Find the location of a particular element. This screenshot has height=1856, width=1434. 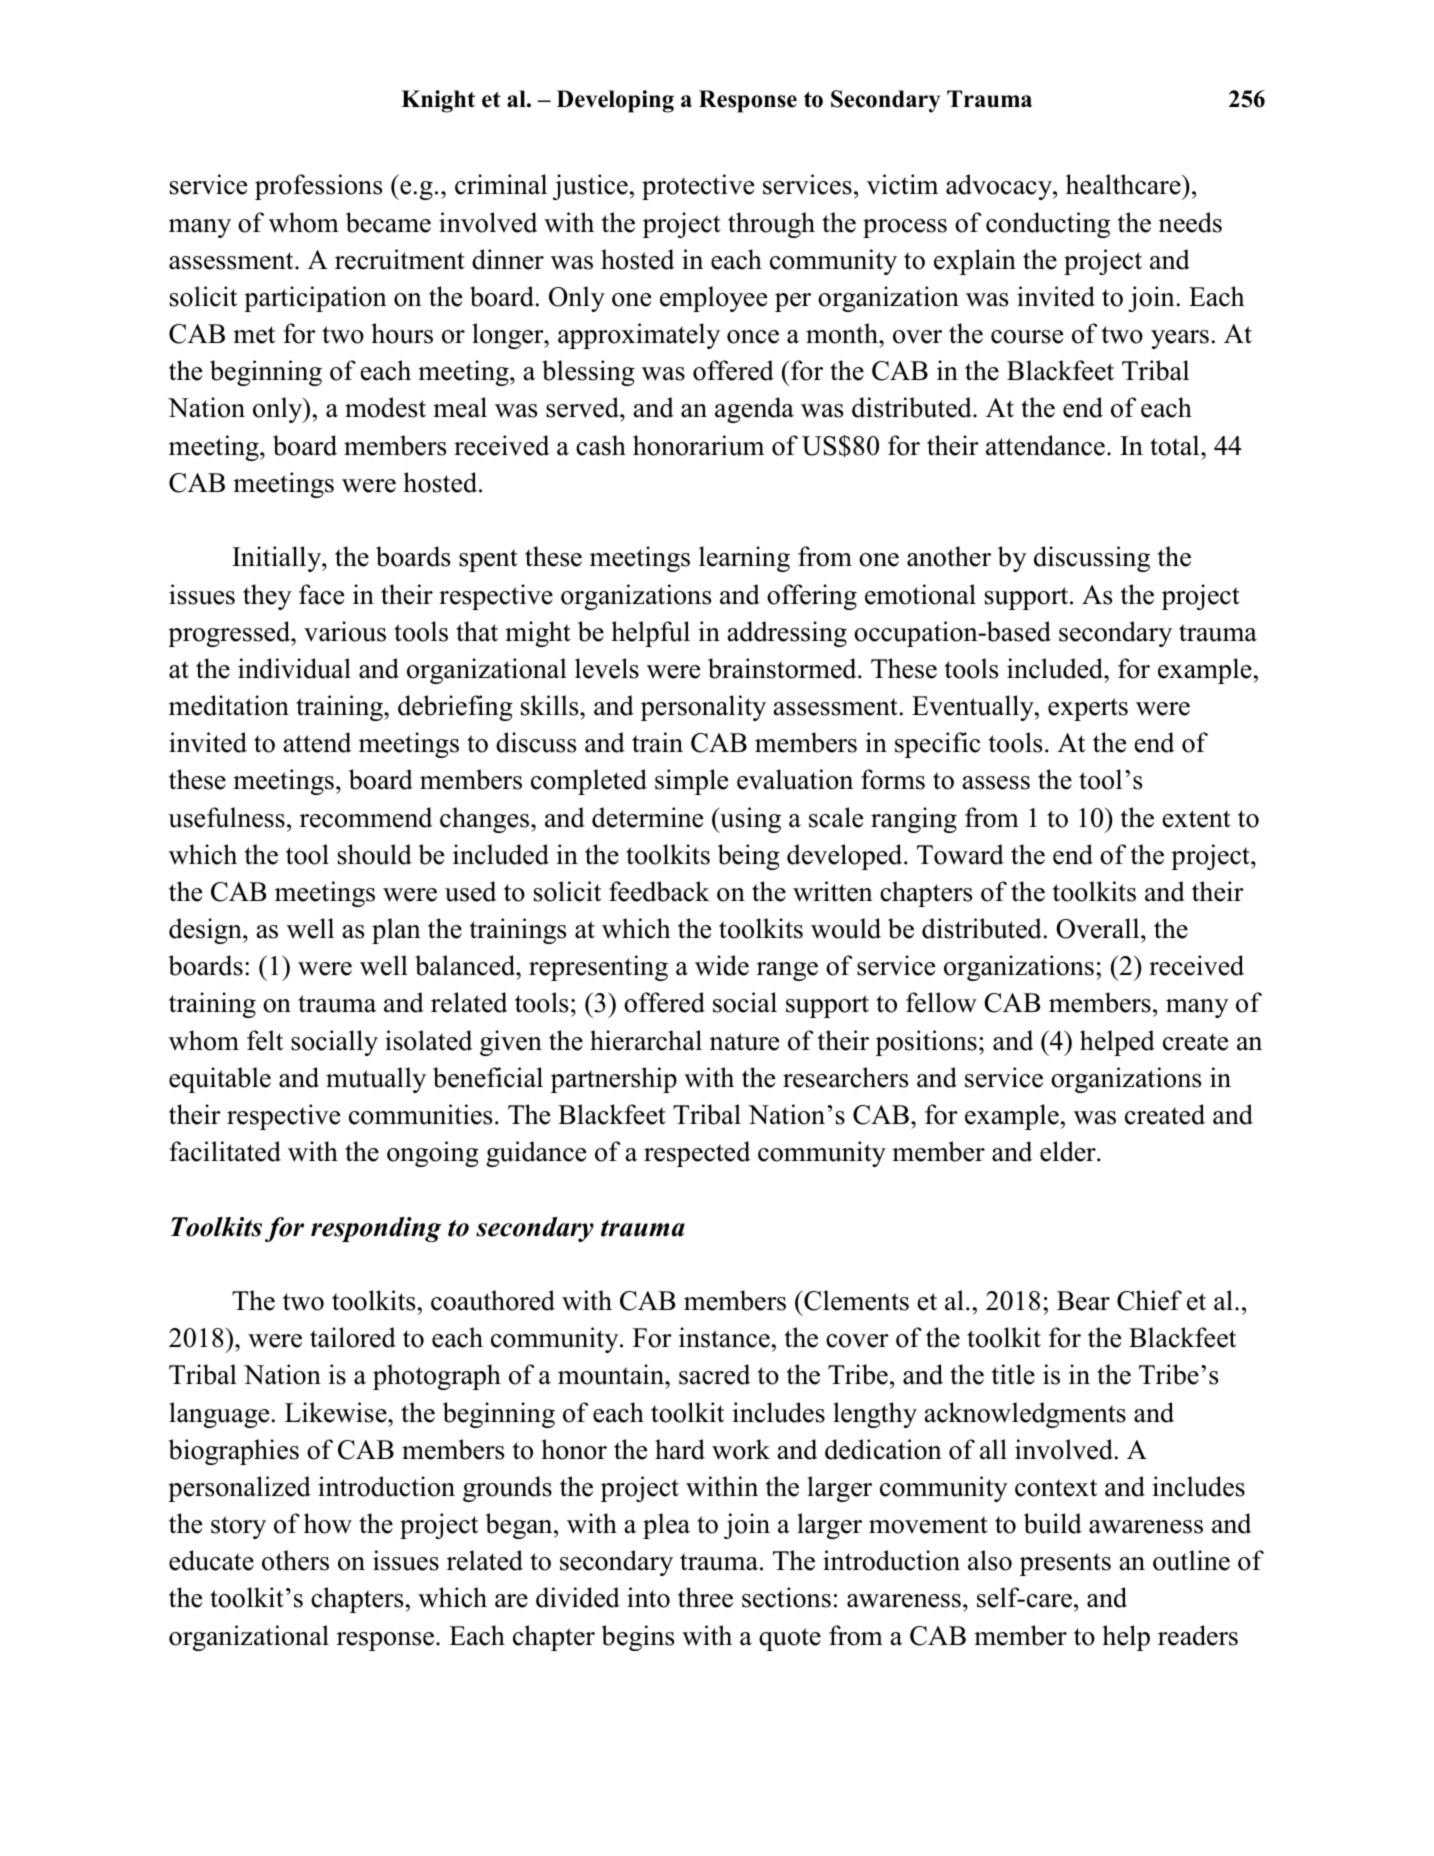

professions is located at coordinates (318, 187).
